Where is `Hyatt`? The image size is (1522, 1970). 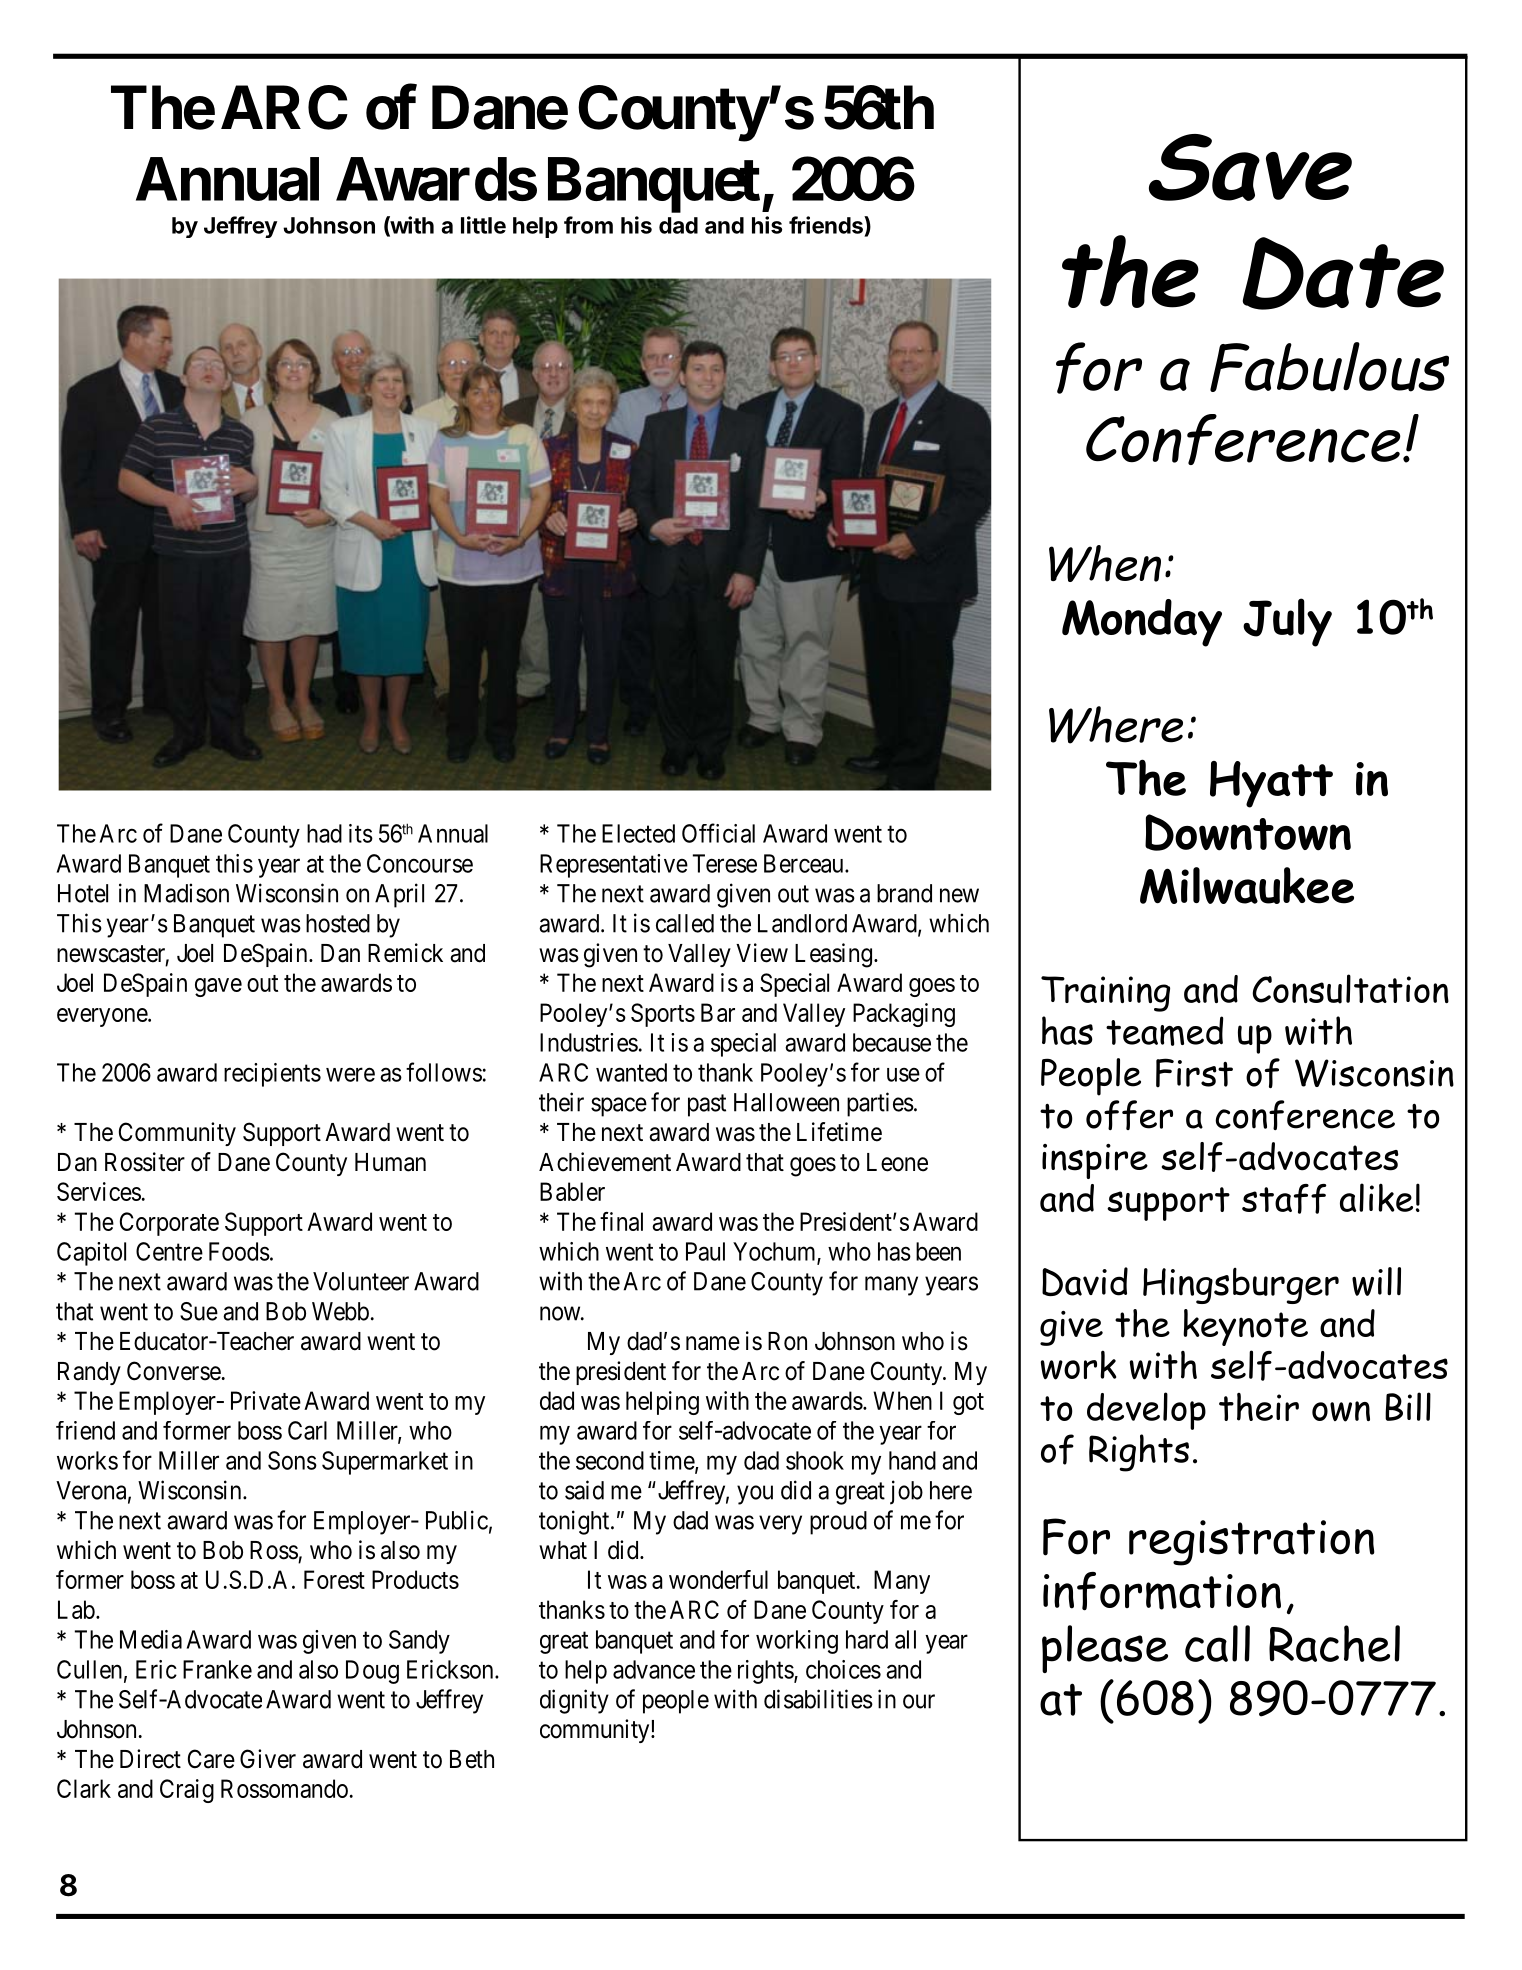 Hyatt is located at coordinates (1271, 784).
